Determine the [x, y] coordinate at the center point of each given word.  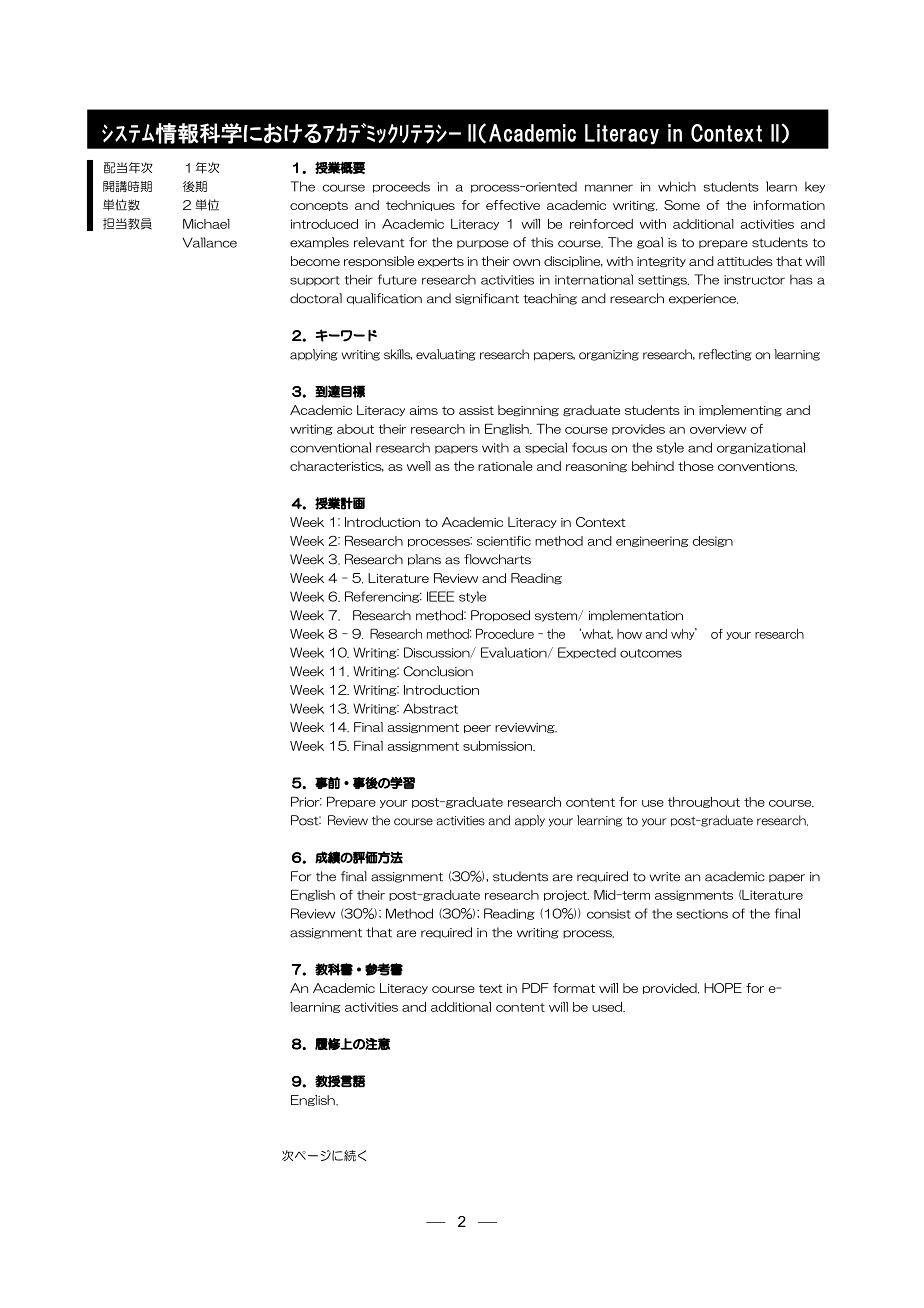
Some [682, 205]
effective [513, 205]
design [712, 541]
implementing [740, 410]
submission [498, 746]
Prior [306, 801]
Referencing [383, 597]
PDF [535, 988]
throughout [704, 802]
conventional [330, 447]
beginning [528, 410]
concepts [319, 206]
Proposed [500, 616]
